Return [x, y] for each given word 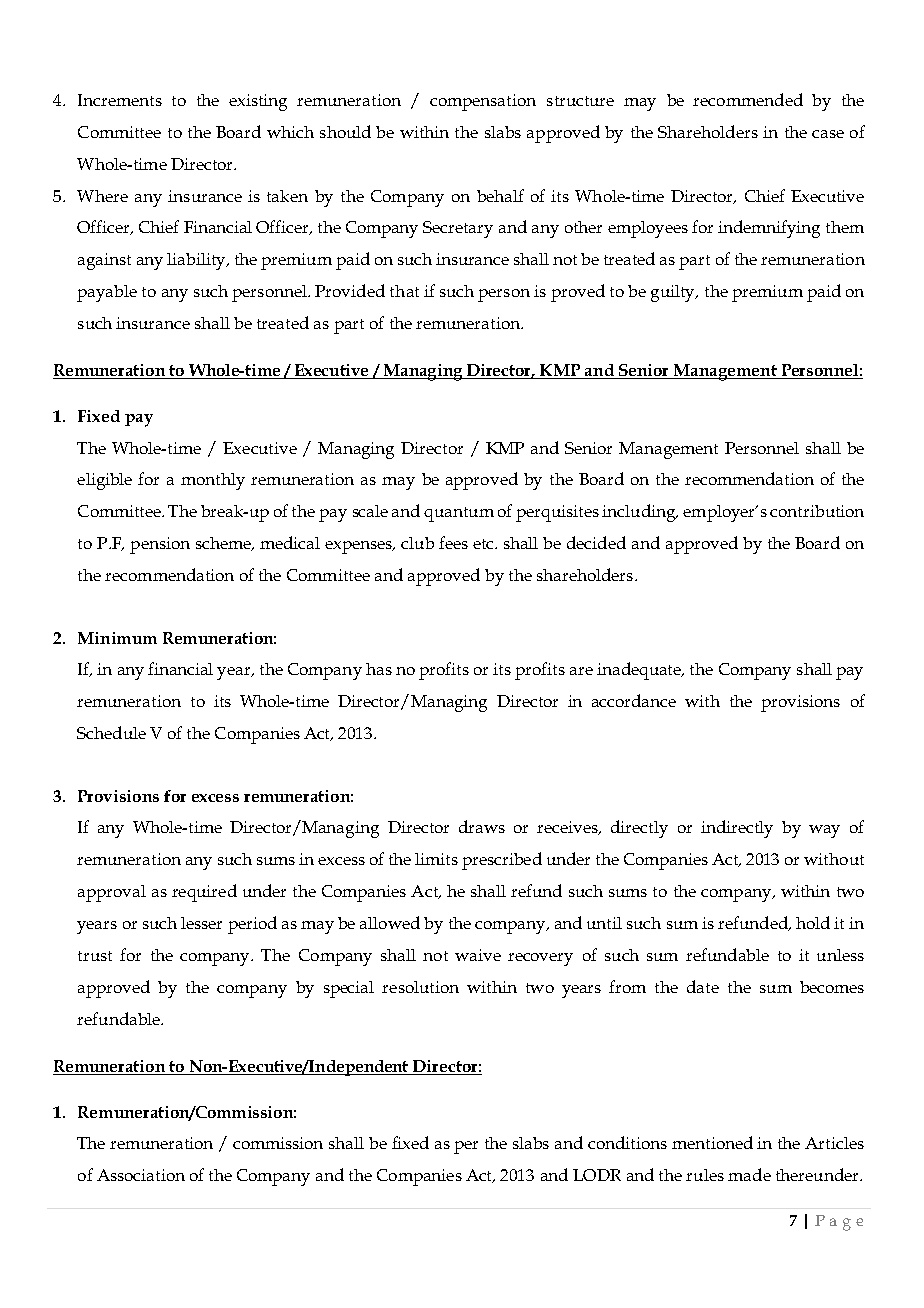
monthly [213, 481]
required [204, 893]
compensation [483, 102]
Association [141, 1175]
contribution [817, 511]
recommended [748, 99]
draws [482, 826]
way [824, 831]
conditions [627, 1142]
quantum [459, 514]
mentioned [712, 1142]
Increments [120, 100]
